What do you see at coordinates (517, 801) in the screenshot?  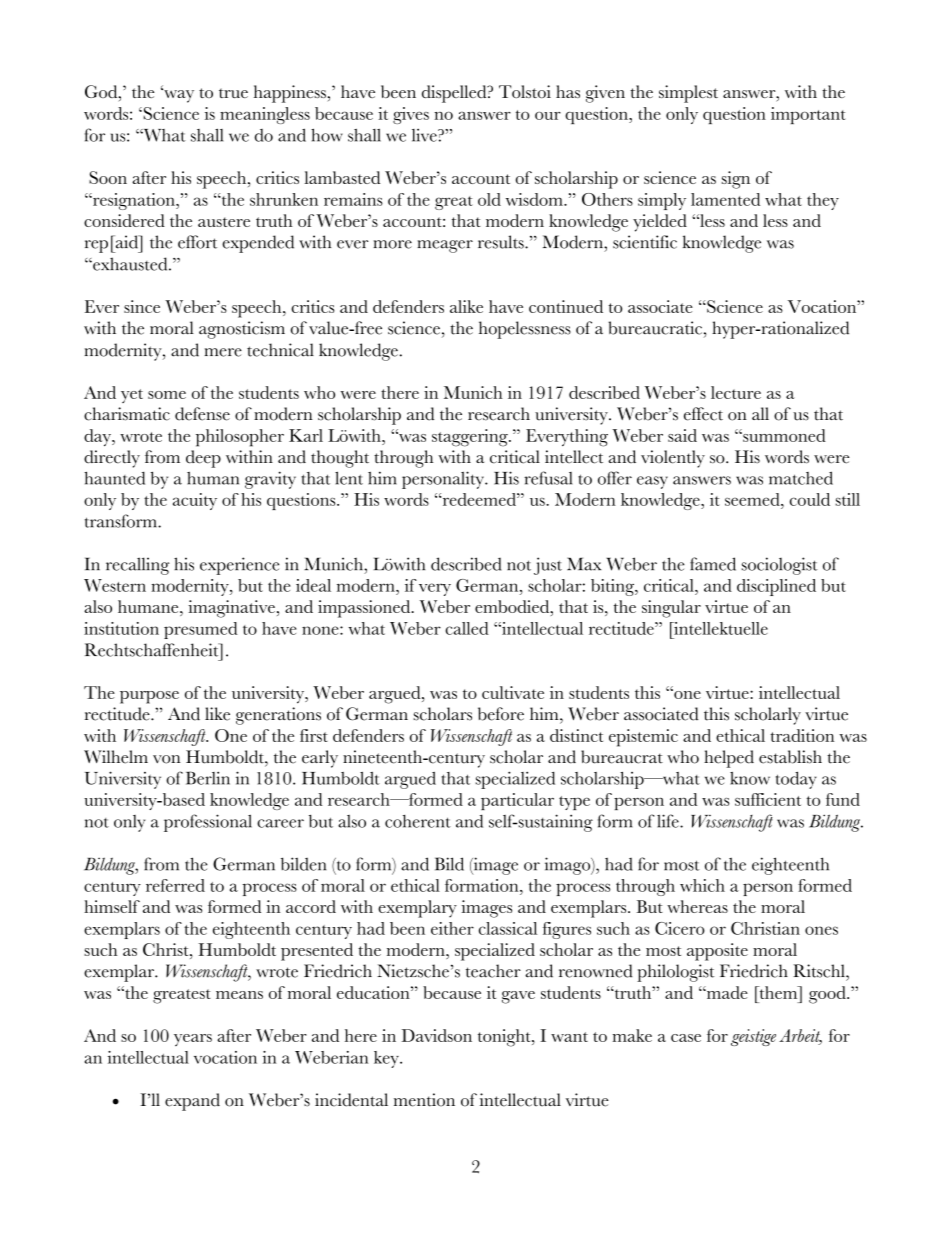 I see `particular` at bounding box center [517, 801].
